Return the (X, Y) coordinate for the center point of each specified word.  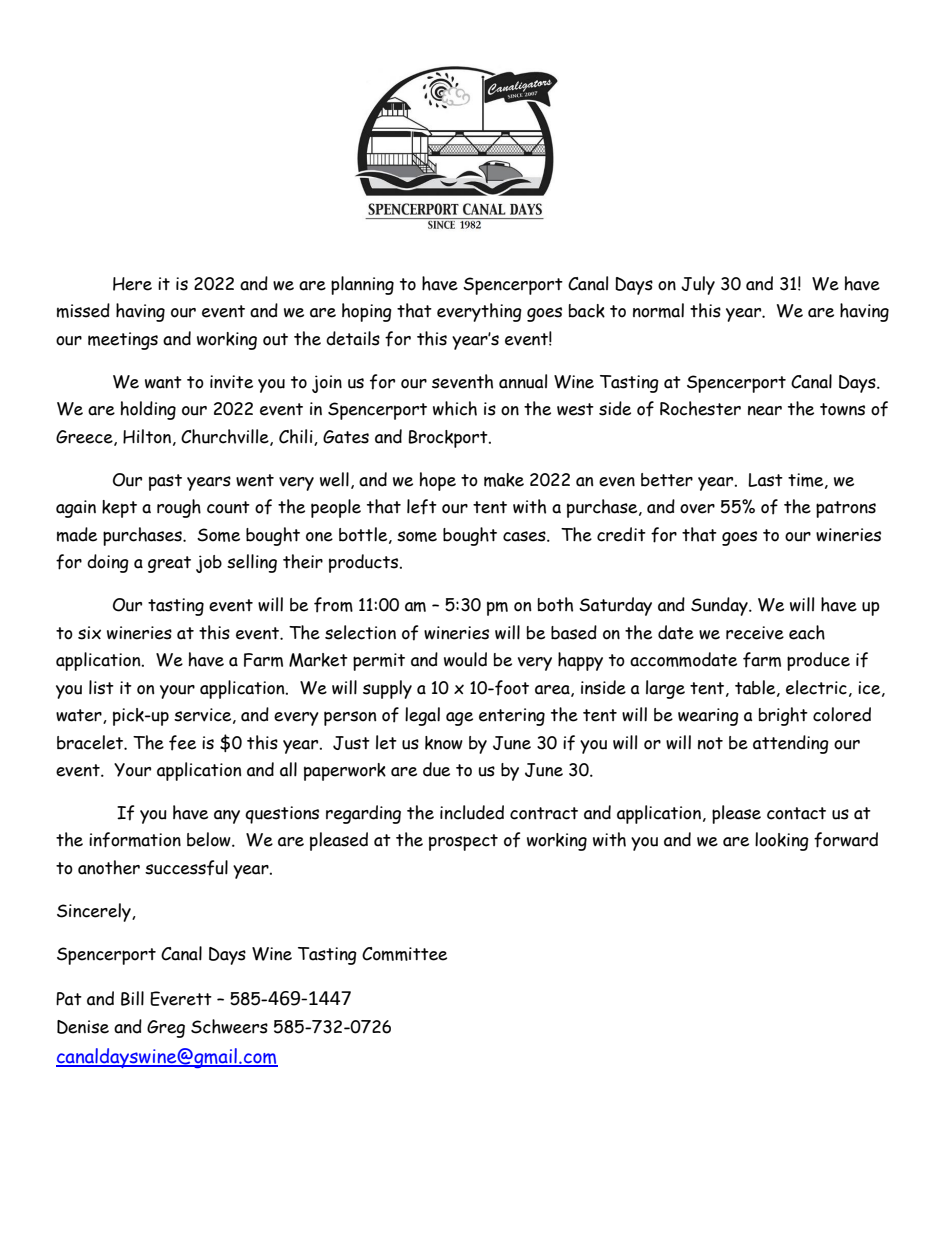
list (101, 687)
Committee (404, 954)
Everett (181, 998)
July (698, 285)
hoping (367, 312)
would (465, 659)
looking (782, 841)
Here (132, 284)
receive (755, 633)
